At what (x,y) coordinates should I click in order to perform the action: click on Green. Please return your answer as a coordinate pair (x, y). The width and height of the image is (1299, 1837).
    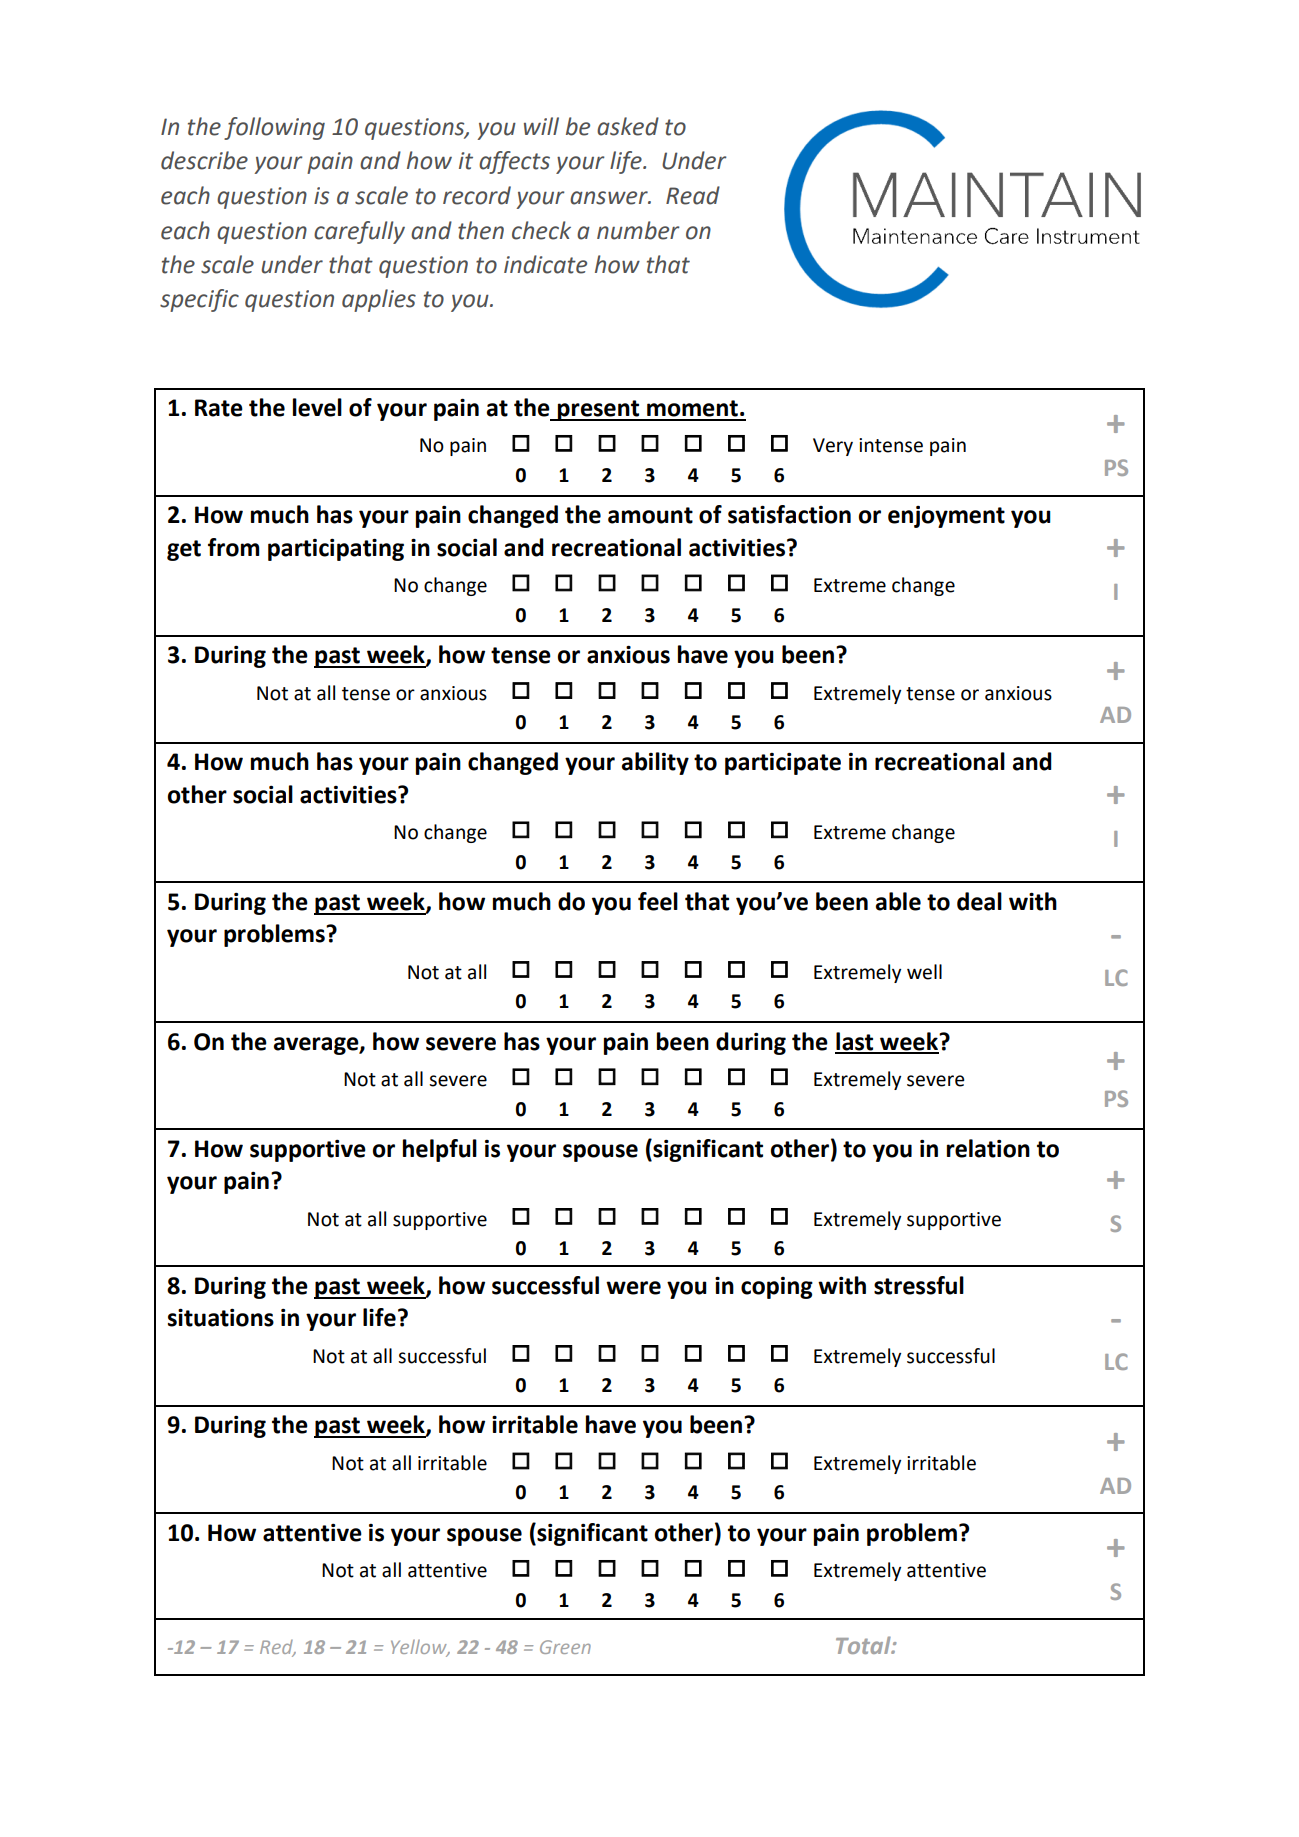
    Looking at the image, I should click on (565, 1647).
